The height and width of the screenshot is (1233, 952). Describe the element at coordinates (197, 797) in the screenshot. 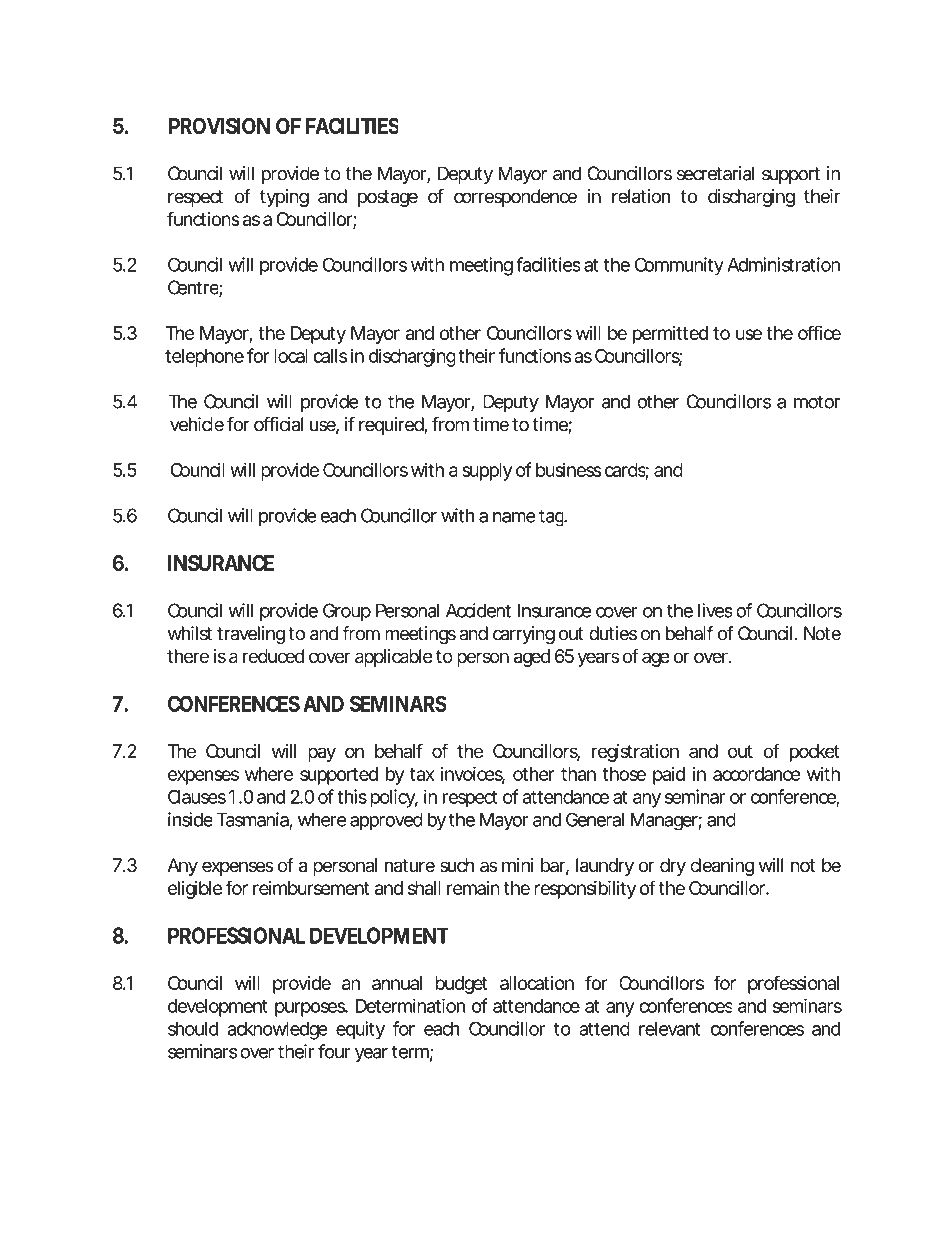

I see `Clauses` at that location.
